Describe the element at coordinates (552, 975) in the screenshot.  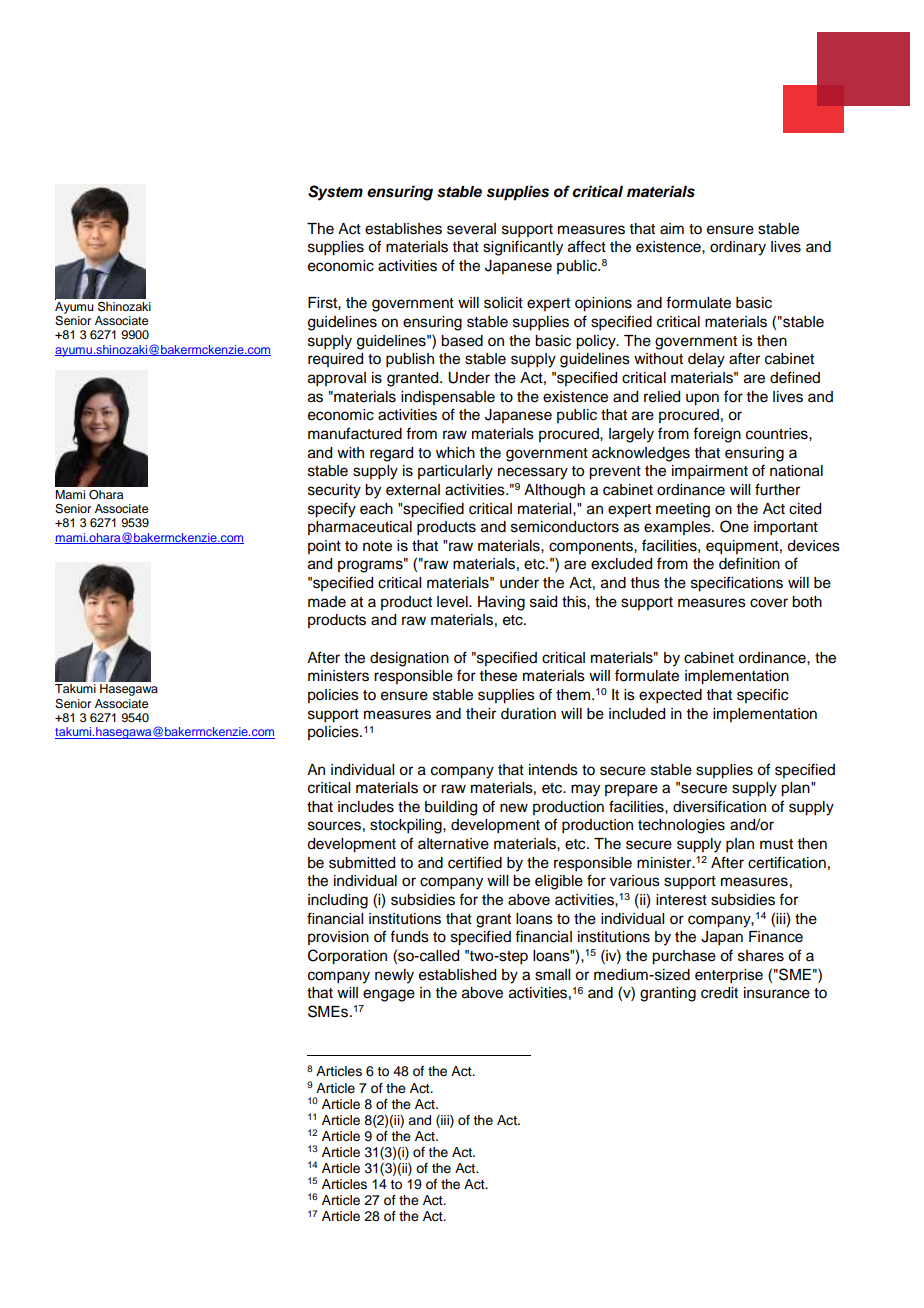
I see `small` at that location.
